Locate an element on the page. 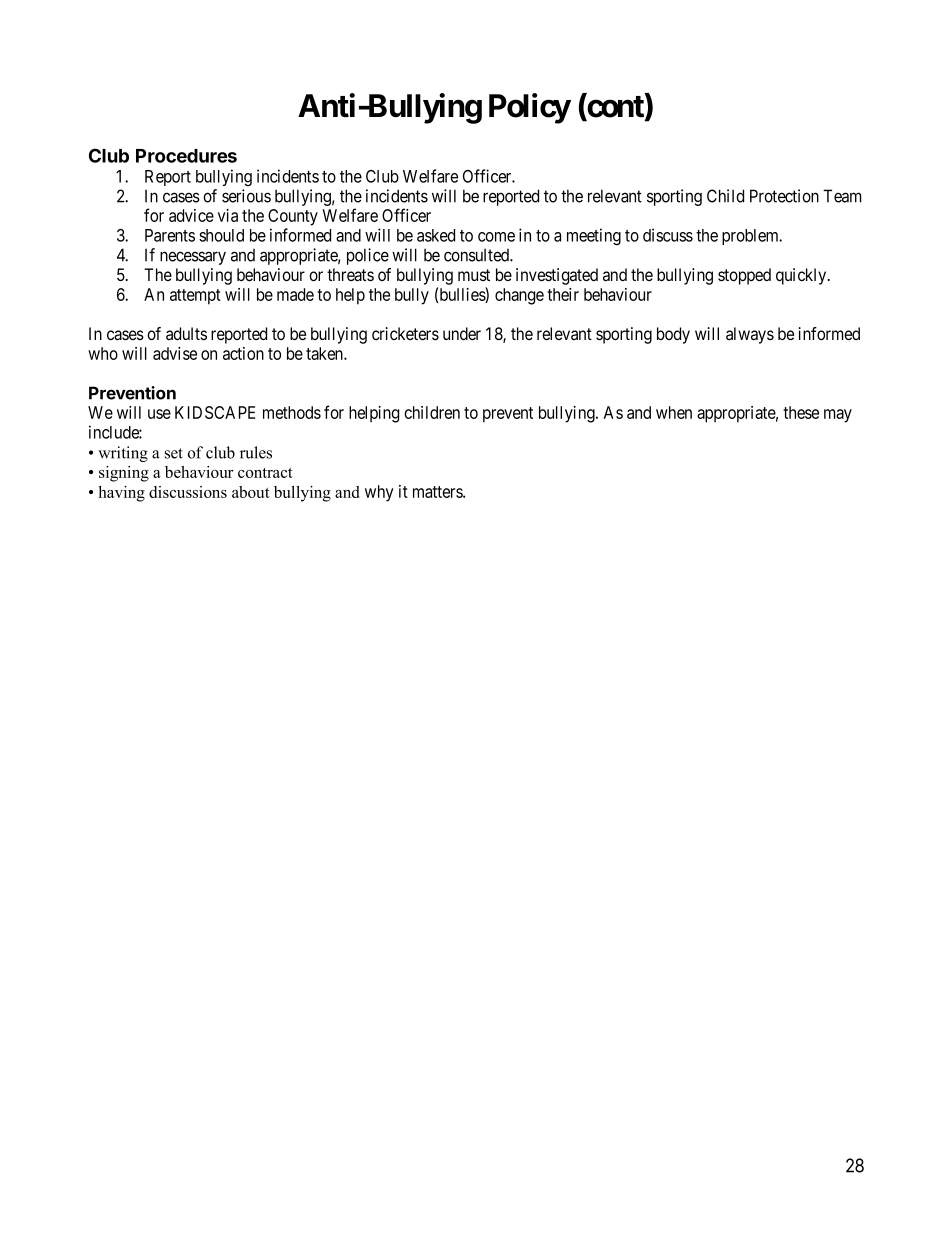 The height and width of the document is (1233, 952). must is located at coordinates (474, 275).
